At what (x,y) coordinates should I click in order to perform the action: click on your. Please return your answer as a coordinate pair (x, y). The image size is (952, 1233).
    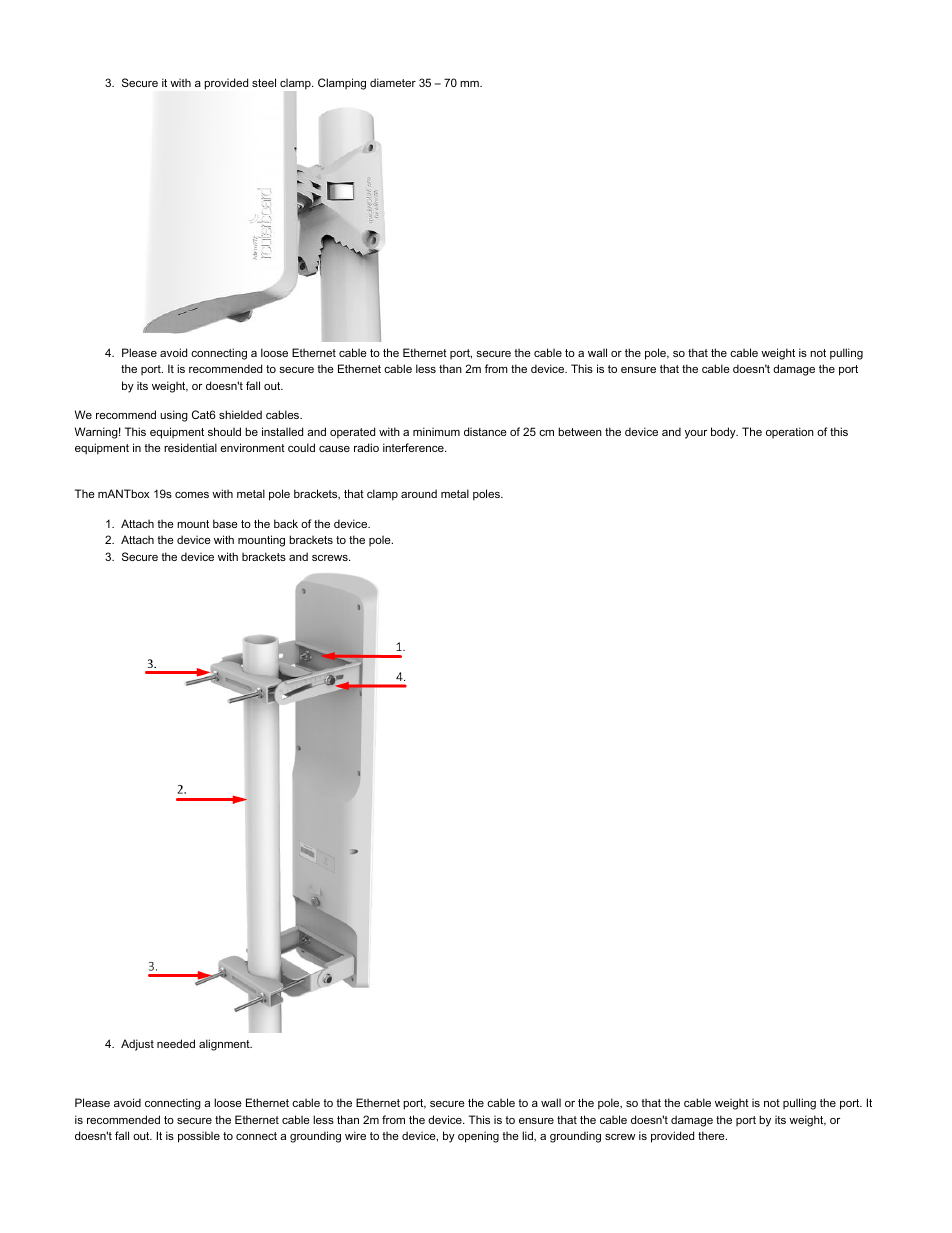
    Looking at the image, I should click on (696, 434).
